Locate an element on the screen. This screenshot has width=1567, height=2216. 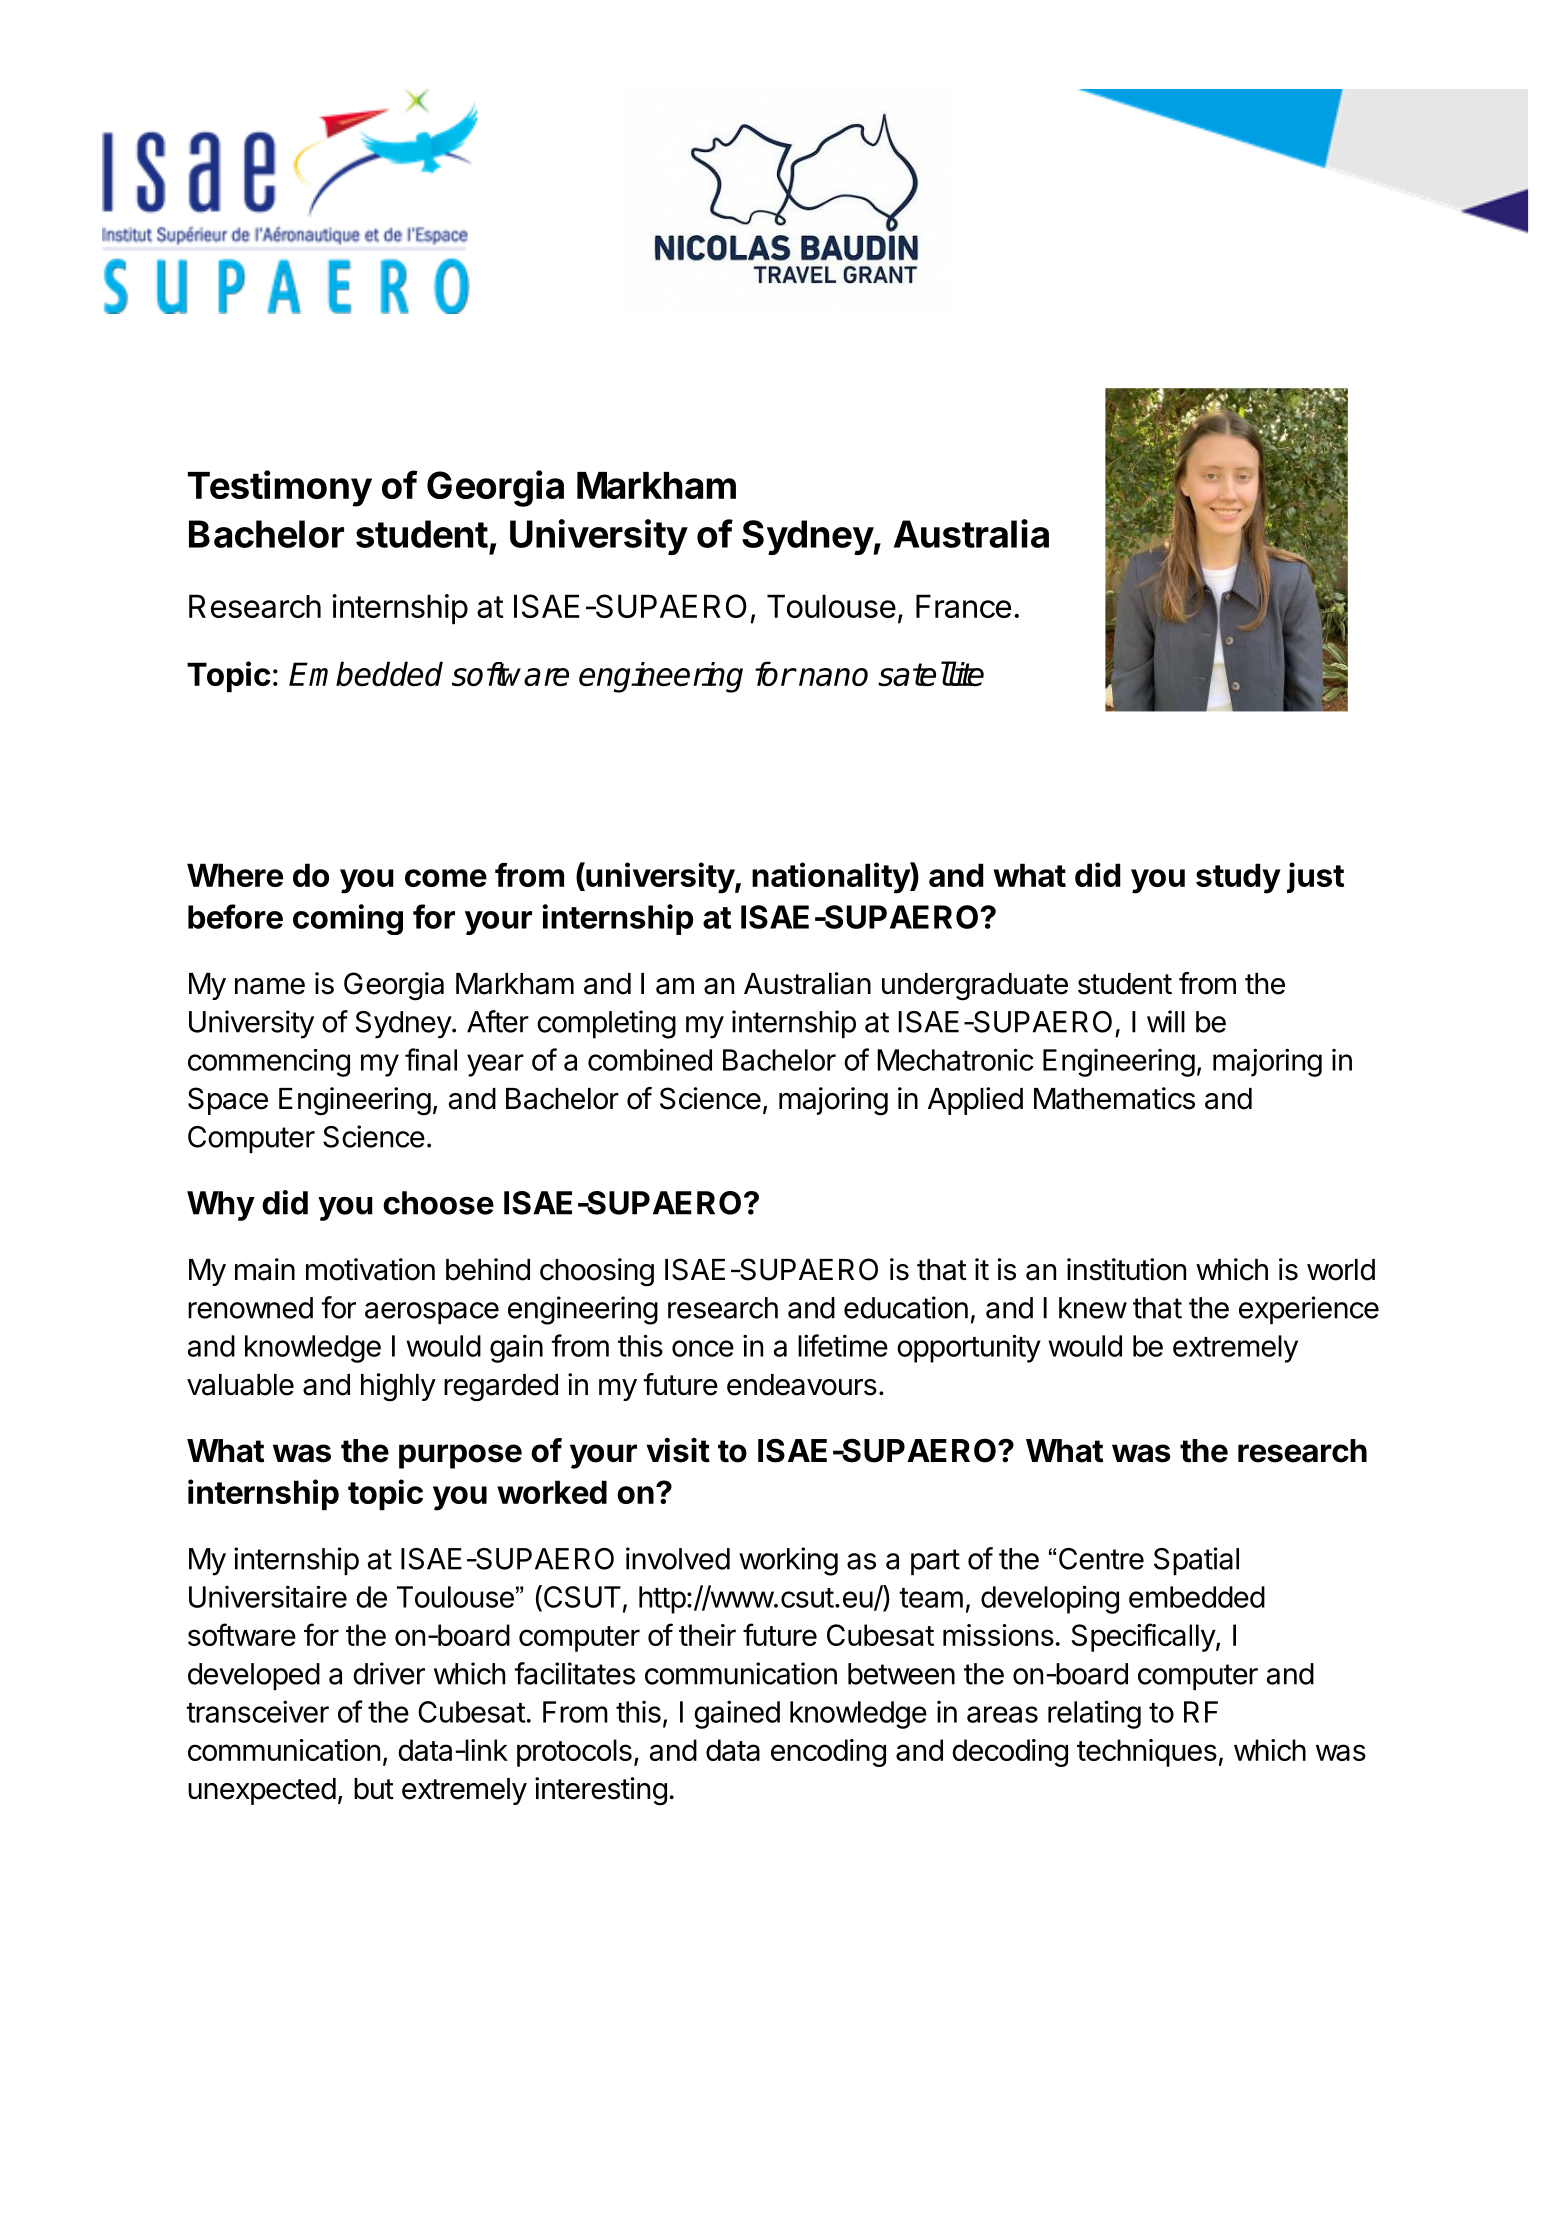
Testimony is located at coordinates (280, 488).
